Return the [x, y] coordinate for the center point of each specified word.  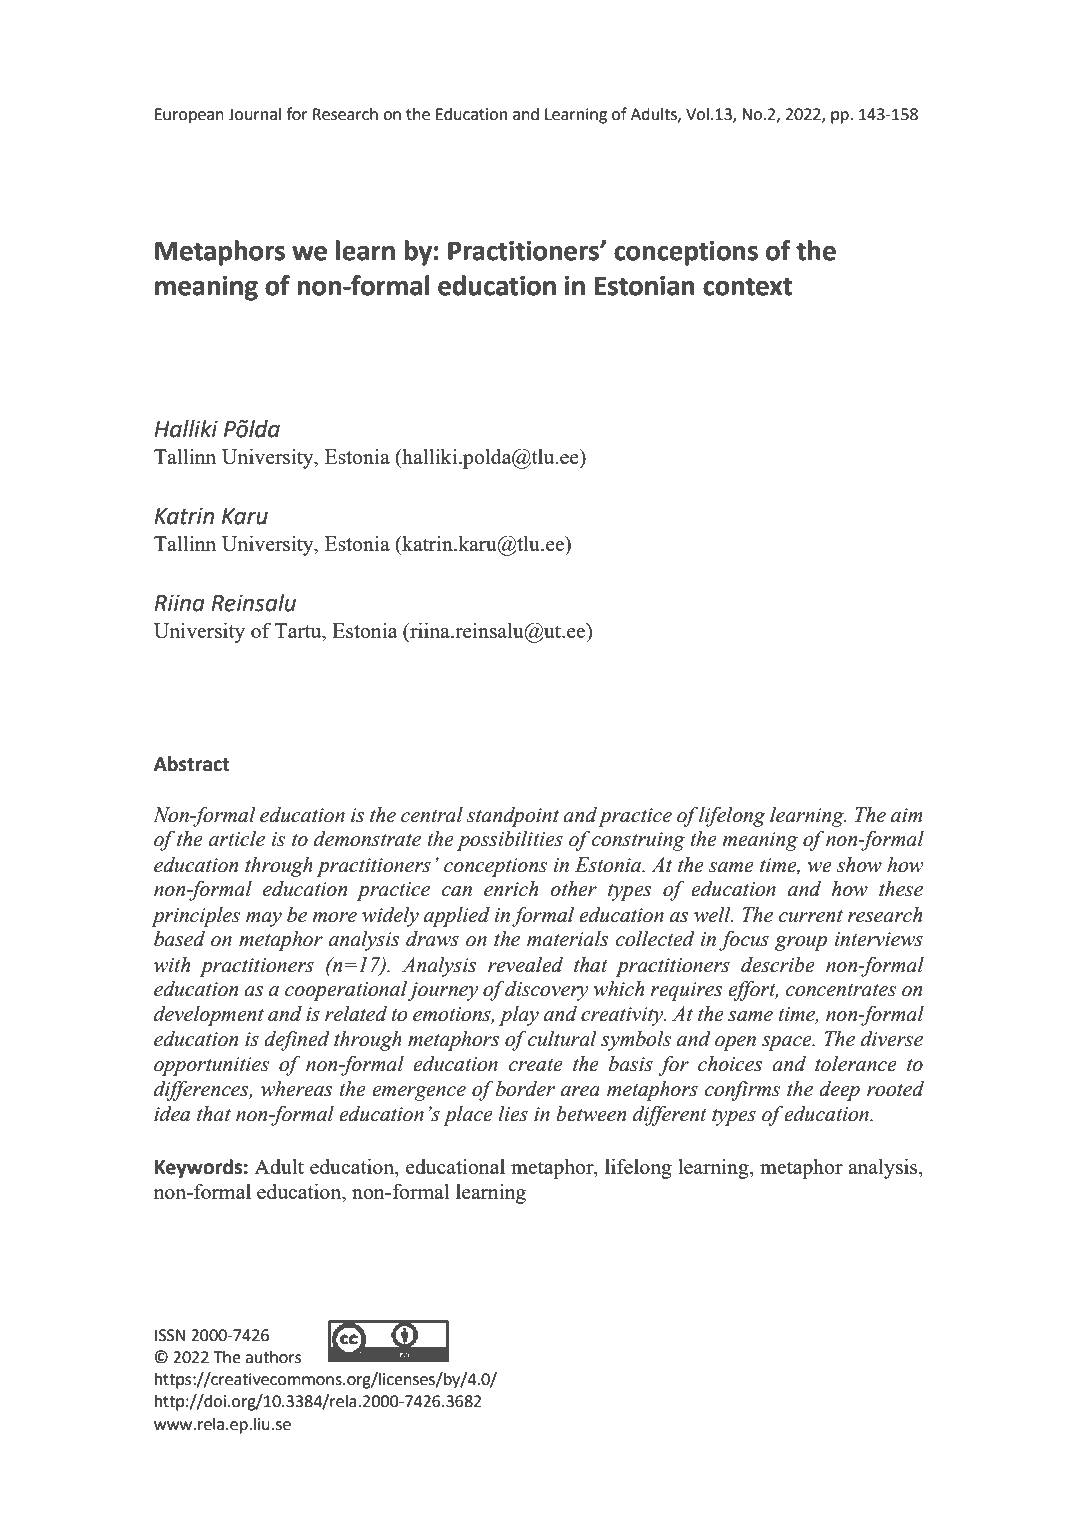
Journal [254, 114]
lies [513, 1114]
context [747, 286]
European [189, 116]
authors [273, 1357]
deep [839, 1091]
